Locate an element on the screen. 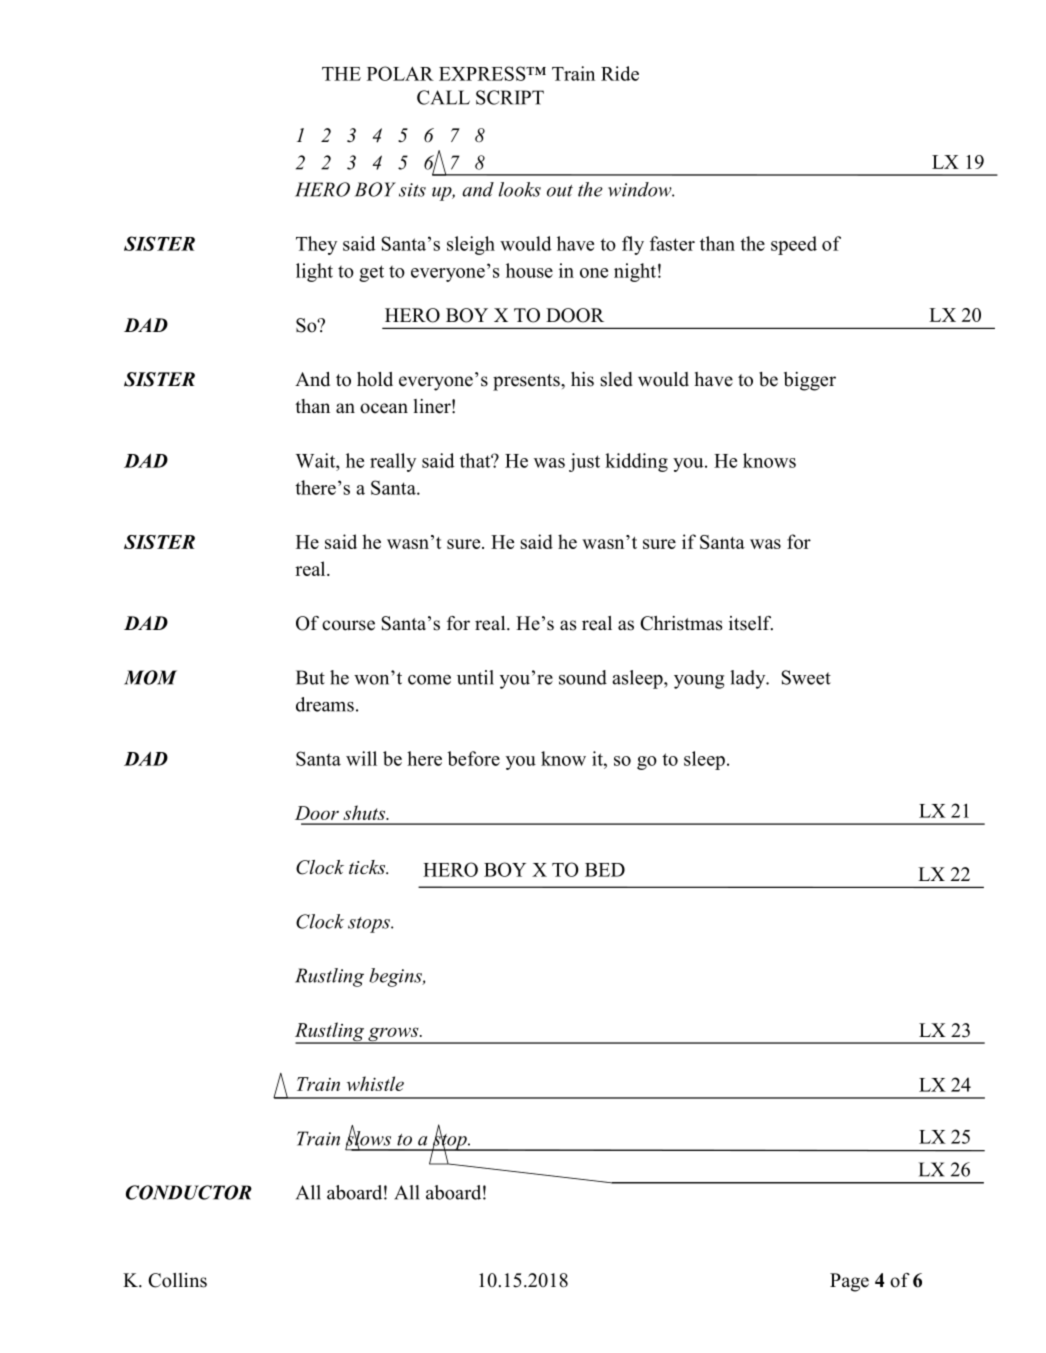  until is located at coordinates (475, 677).
